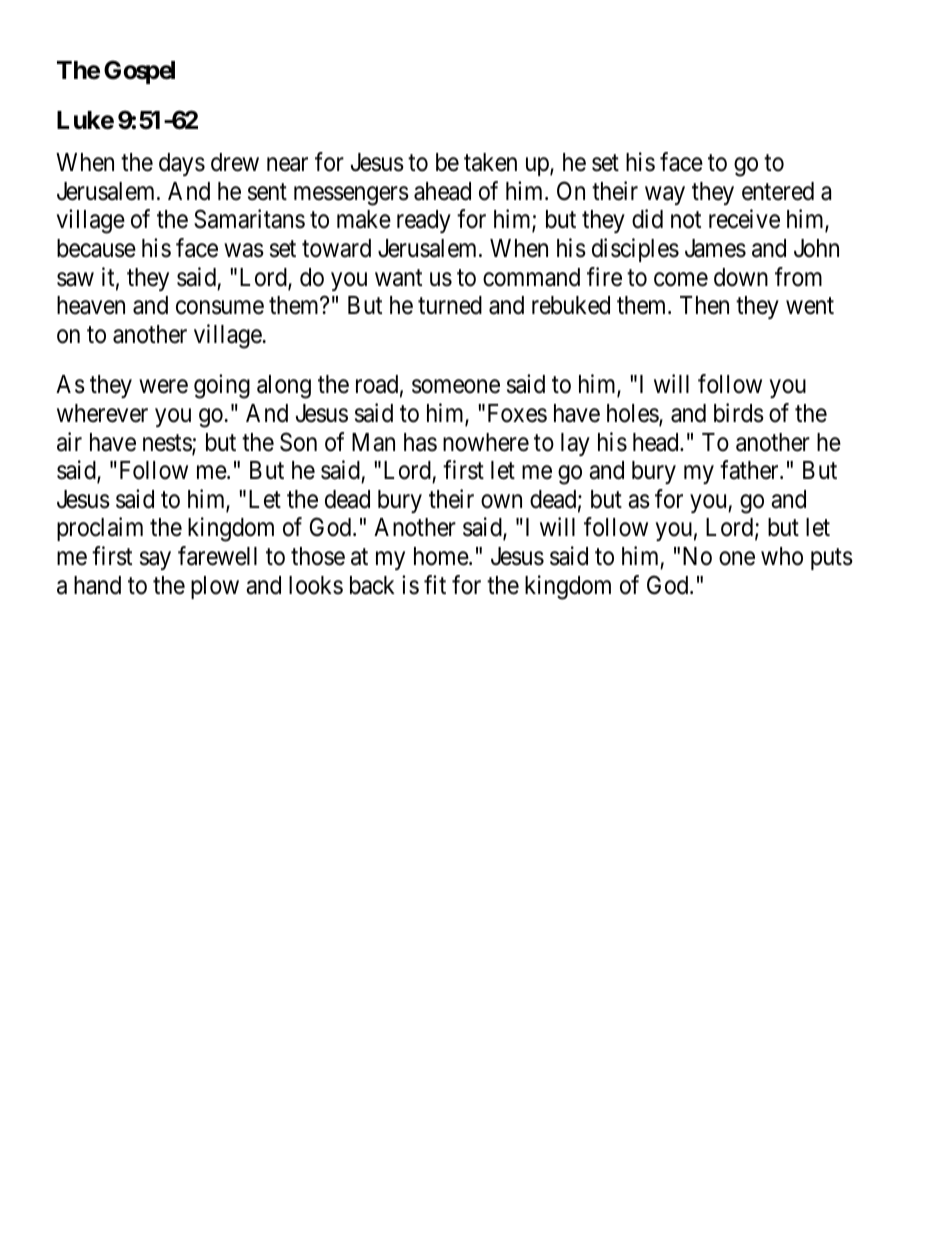 The height and width of the screenshot is (1233, 952). I want to click on nowhere, so click(486, 442).
